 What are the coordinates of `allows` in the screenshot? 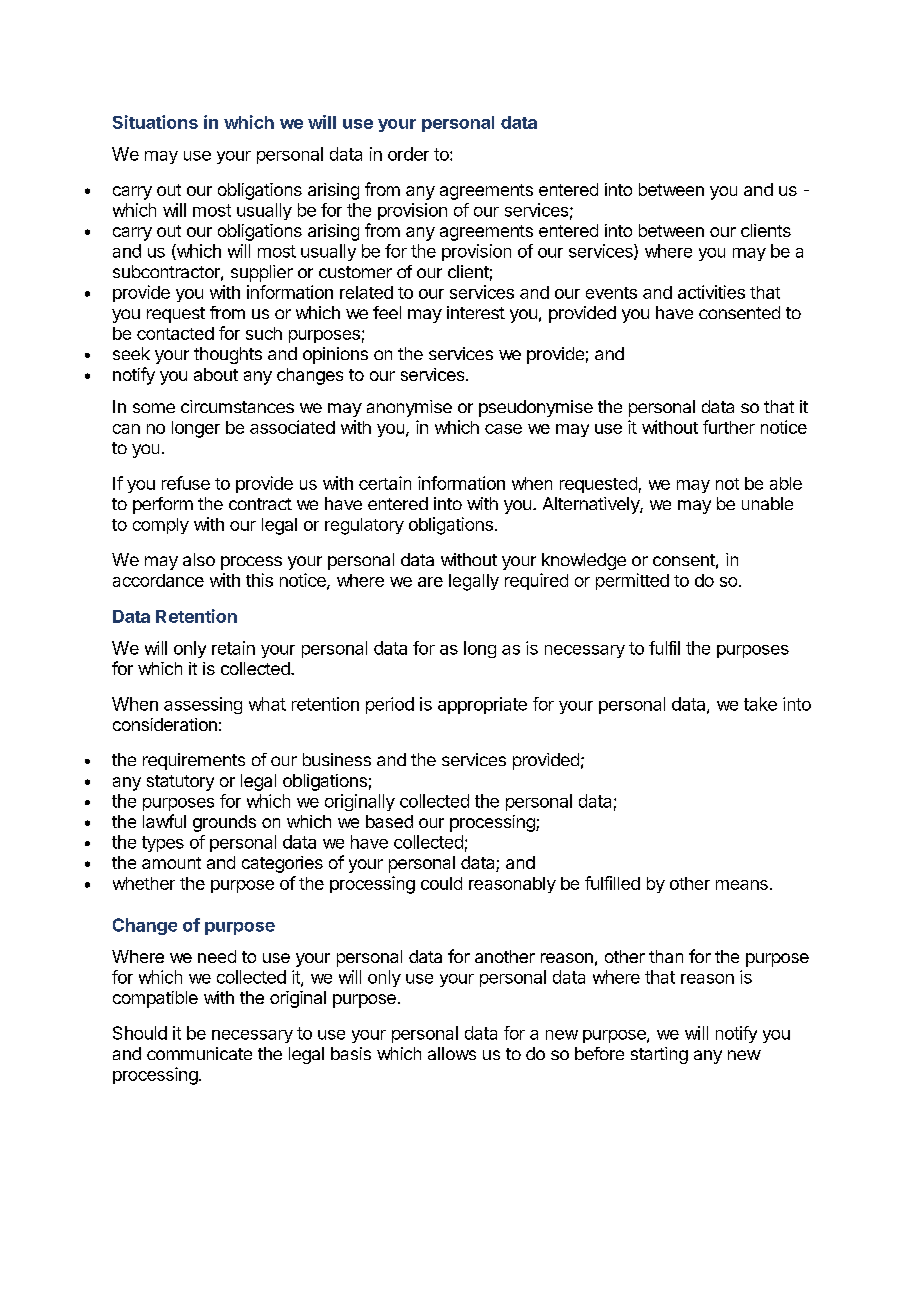 It's located at (452, 1053).
